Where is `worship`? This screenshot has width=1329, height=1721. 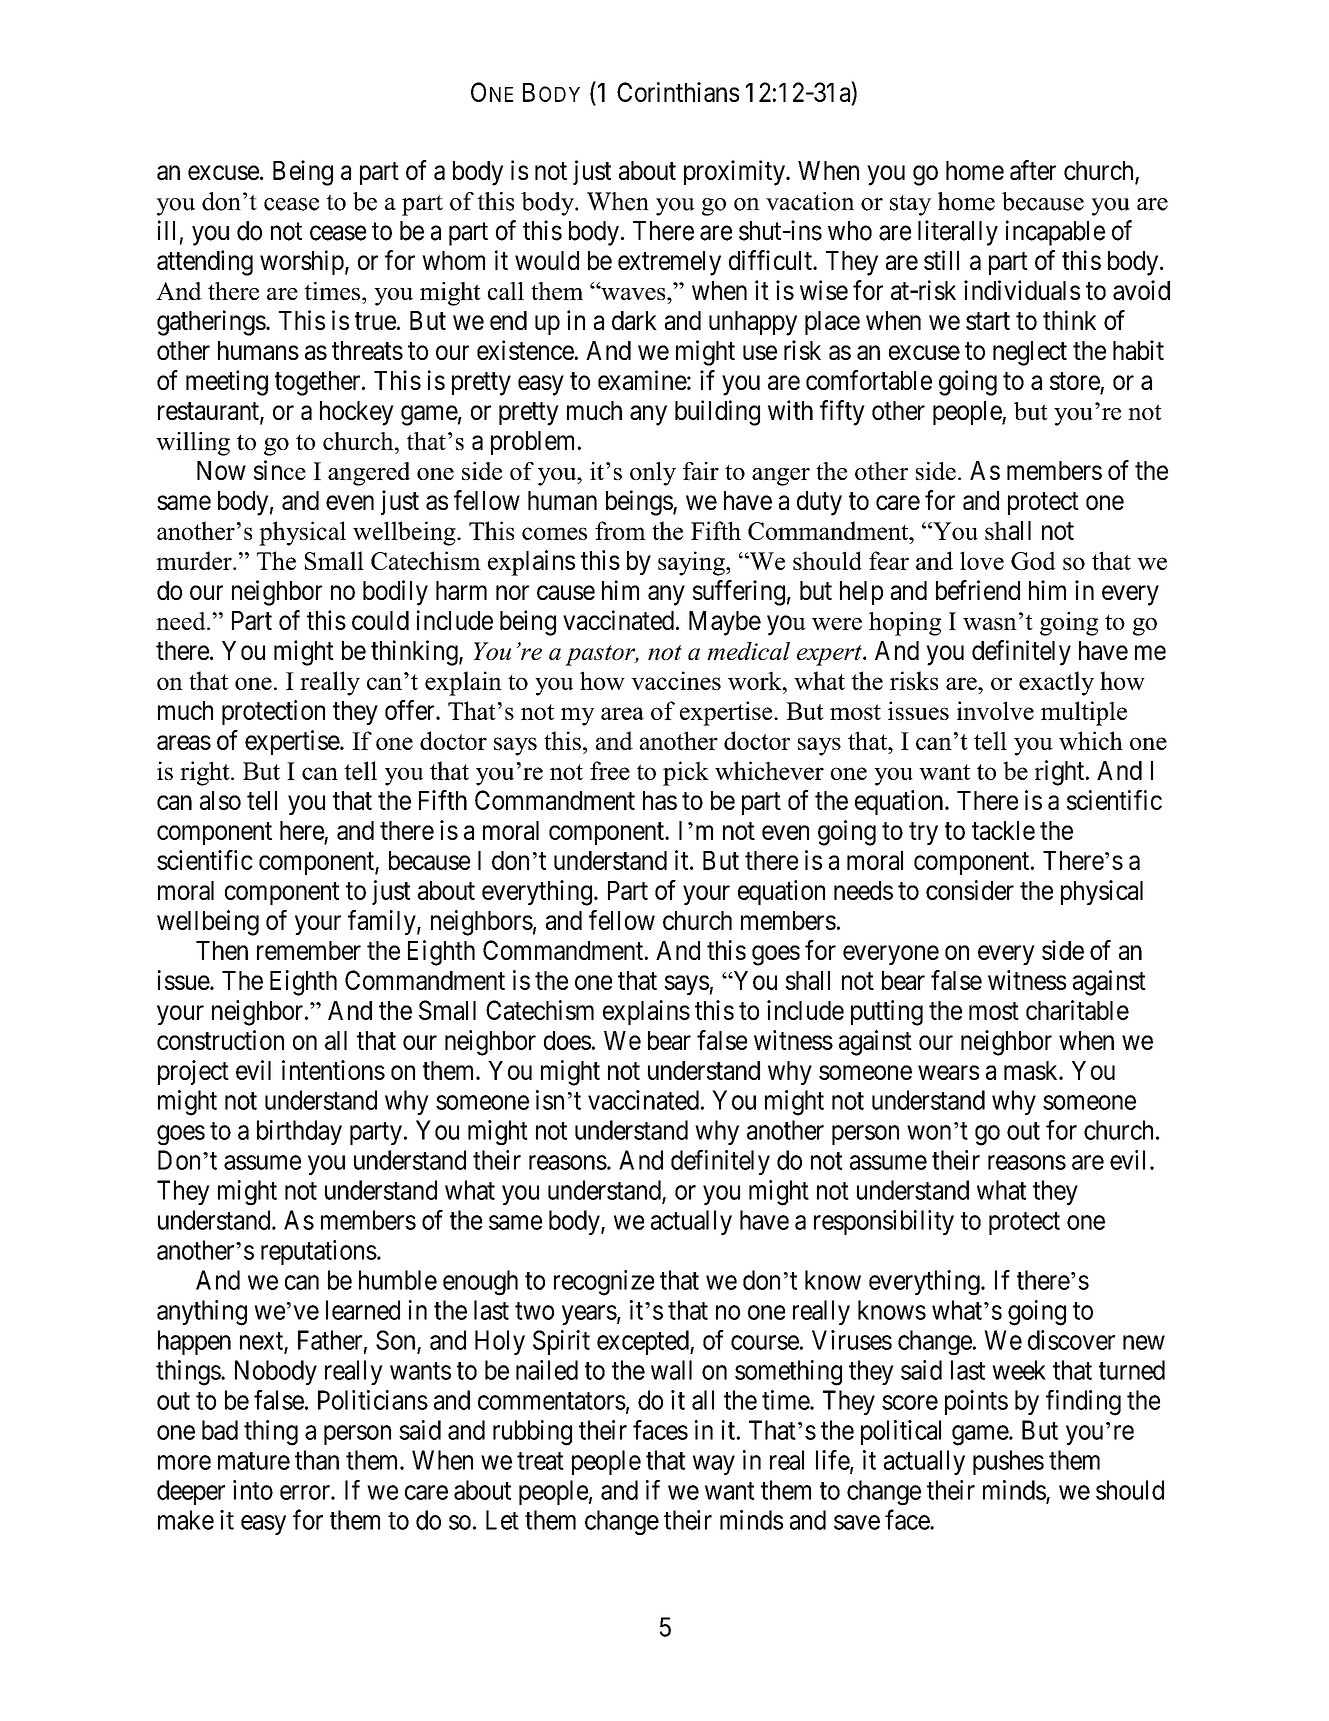
worship is located at coordinates (302, 262).
